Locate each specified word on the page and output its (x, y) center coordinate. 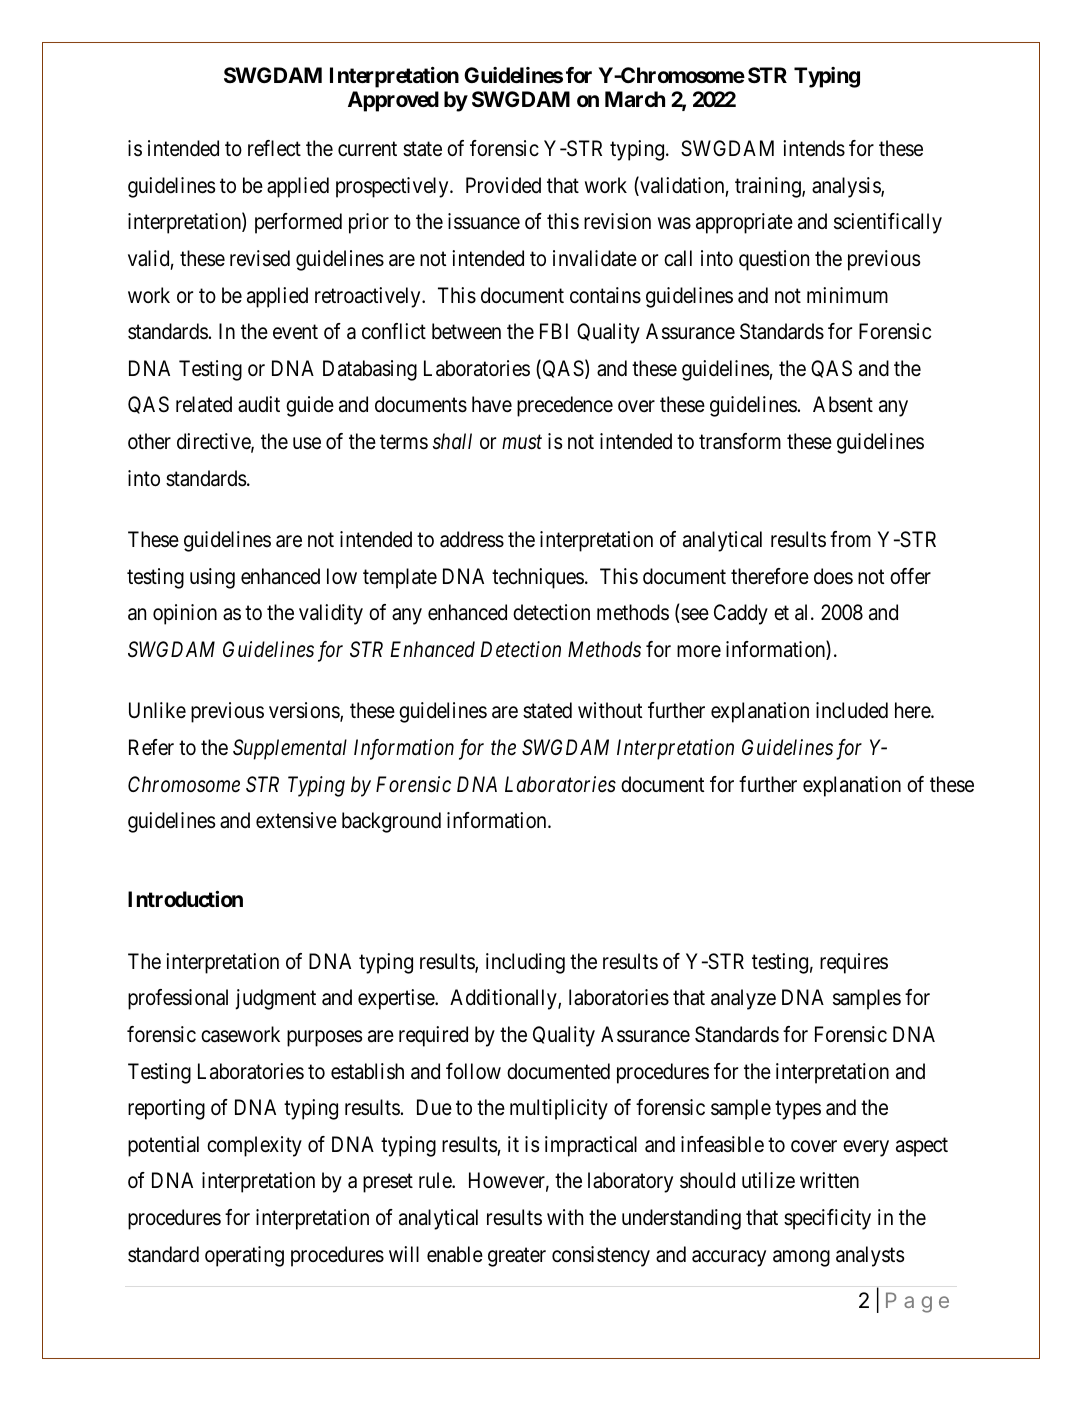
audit (259, 404)
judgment (275, 999)
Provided (503, 185)
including (525, 963)
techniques (538, 578)
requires (854, 963)
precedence (565, 406)
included (852, 710)
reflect (274, 148)
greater (517, 1257)
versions (305, 712)
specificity (827, 1219)
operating (244, 1256)
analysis (847, 187)
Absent (843, 404)
